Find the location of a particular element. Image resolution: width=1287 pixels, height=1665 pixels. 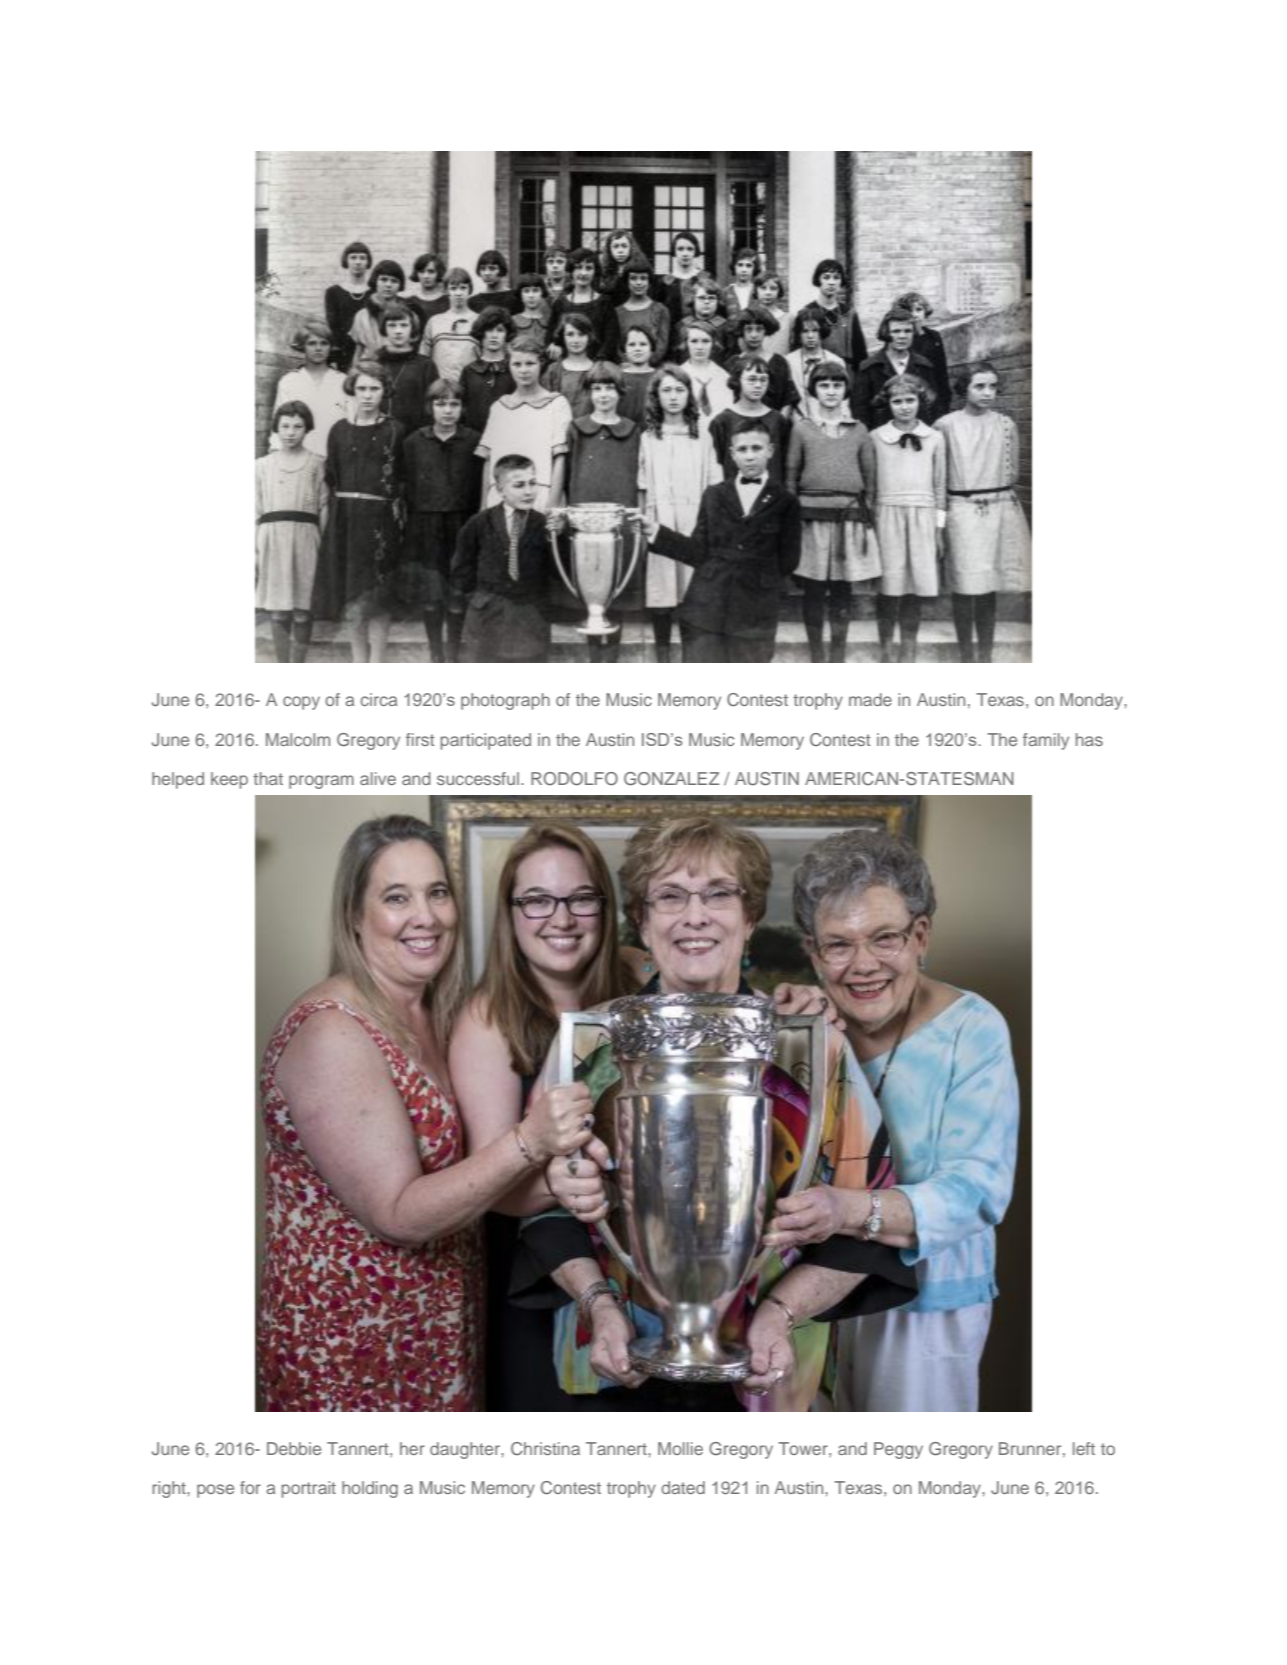

Malcolm is located at coordinates (298, 739).
